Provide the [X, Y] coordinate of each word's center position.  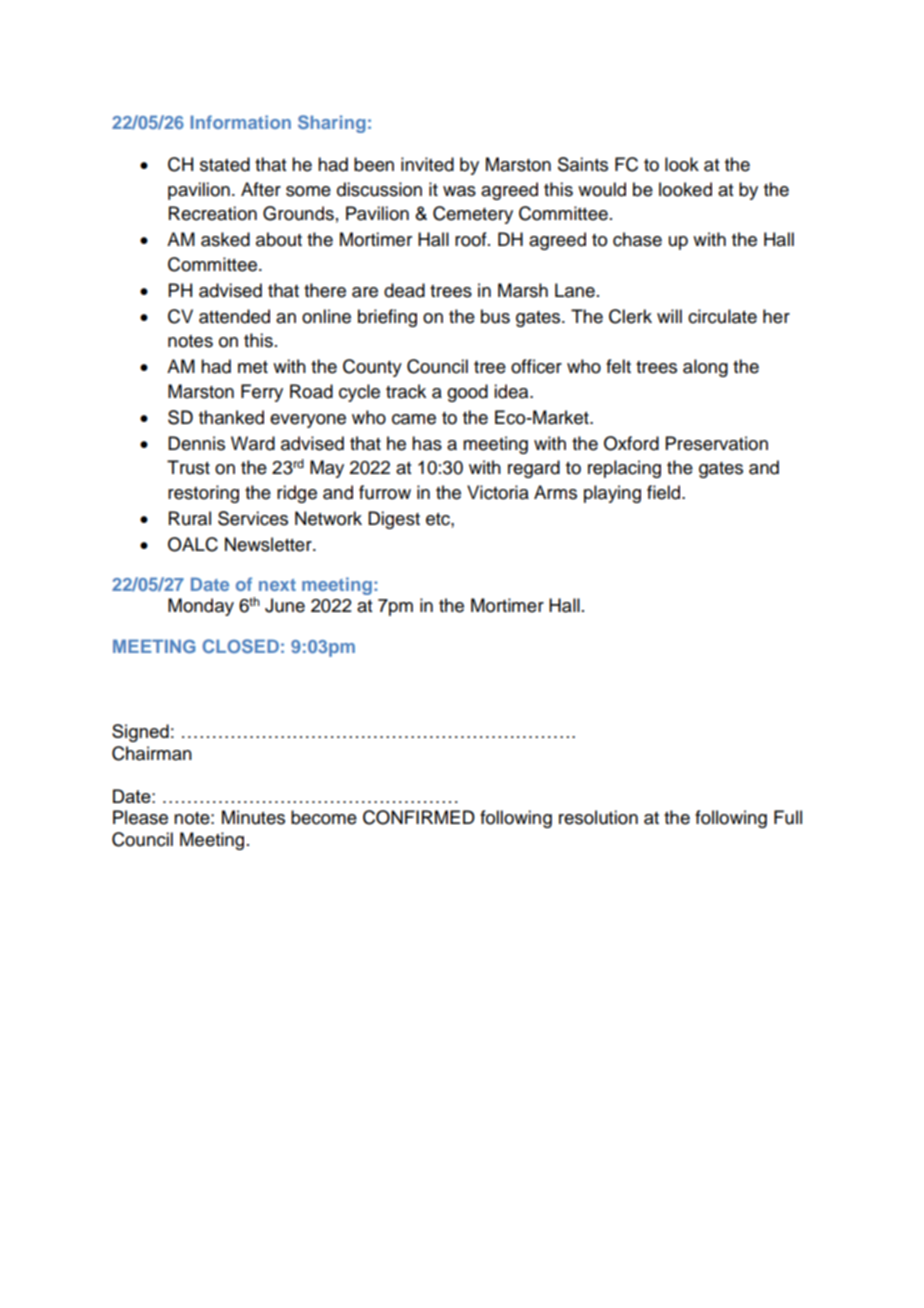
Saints [583, 164]
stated [225, 164]
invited [427, 164]
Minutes [253, 817]
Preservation [717, 443]
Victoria [498, 492]
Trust [188, 467]
